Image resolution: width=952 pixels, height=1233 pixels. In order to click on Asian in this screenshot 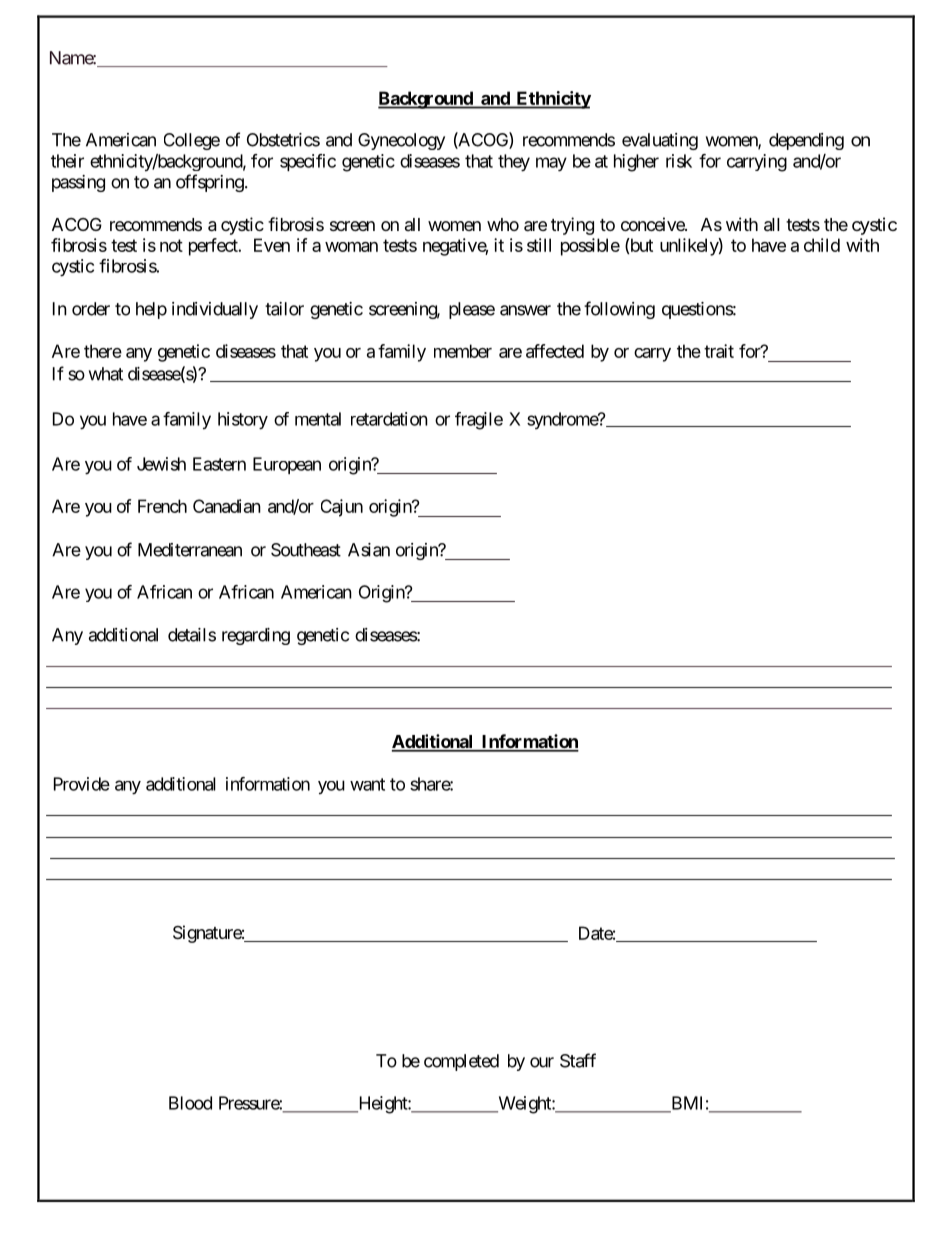, I will do `click(369, 550)`.
